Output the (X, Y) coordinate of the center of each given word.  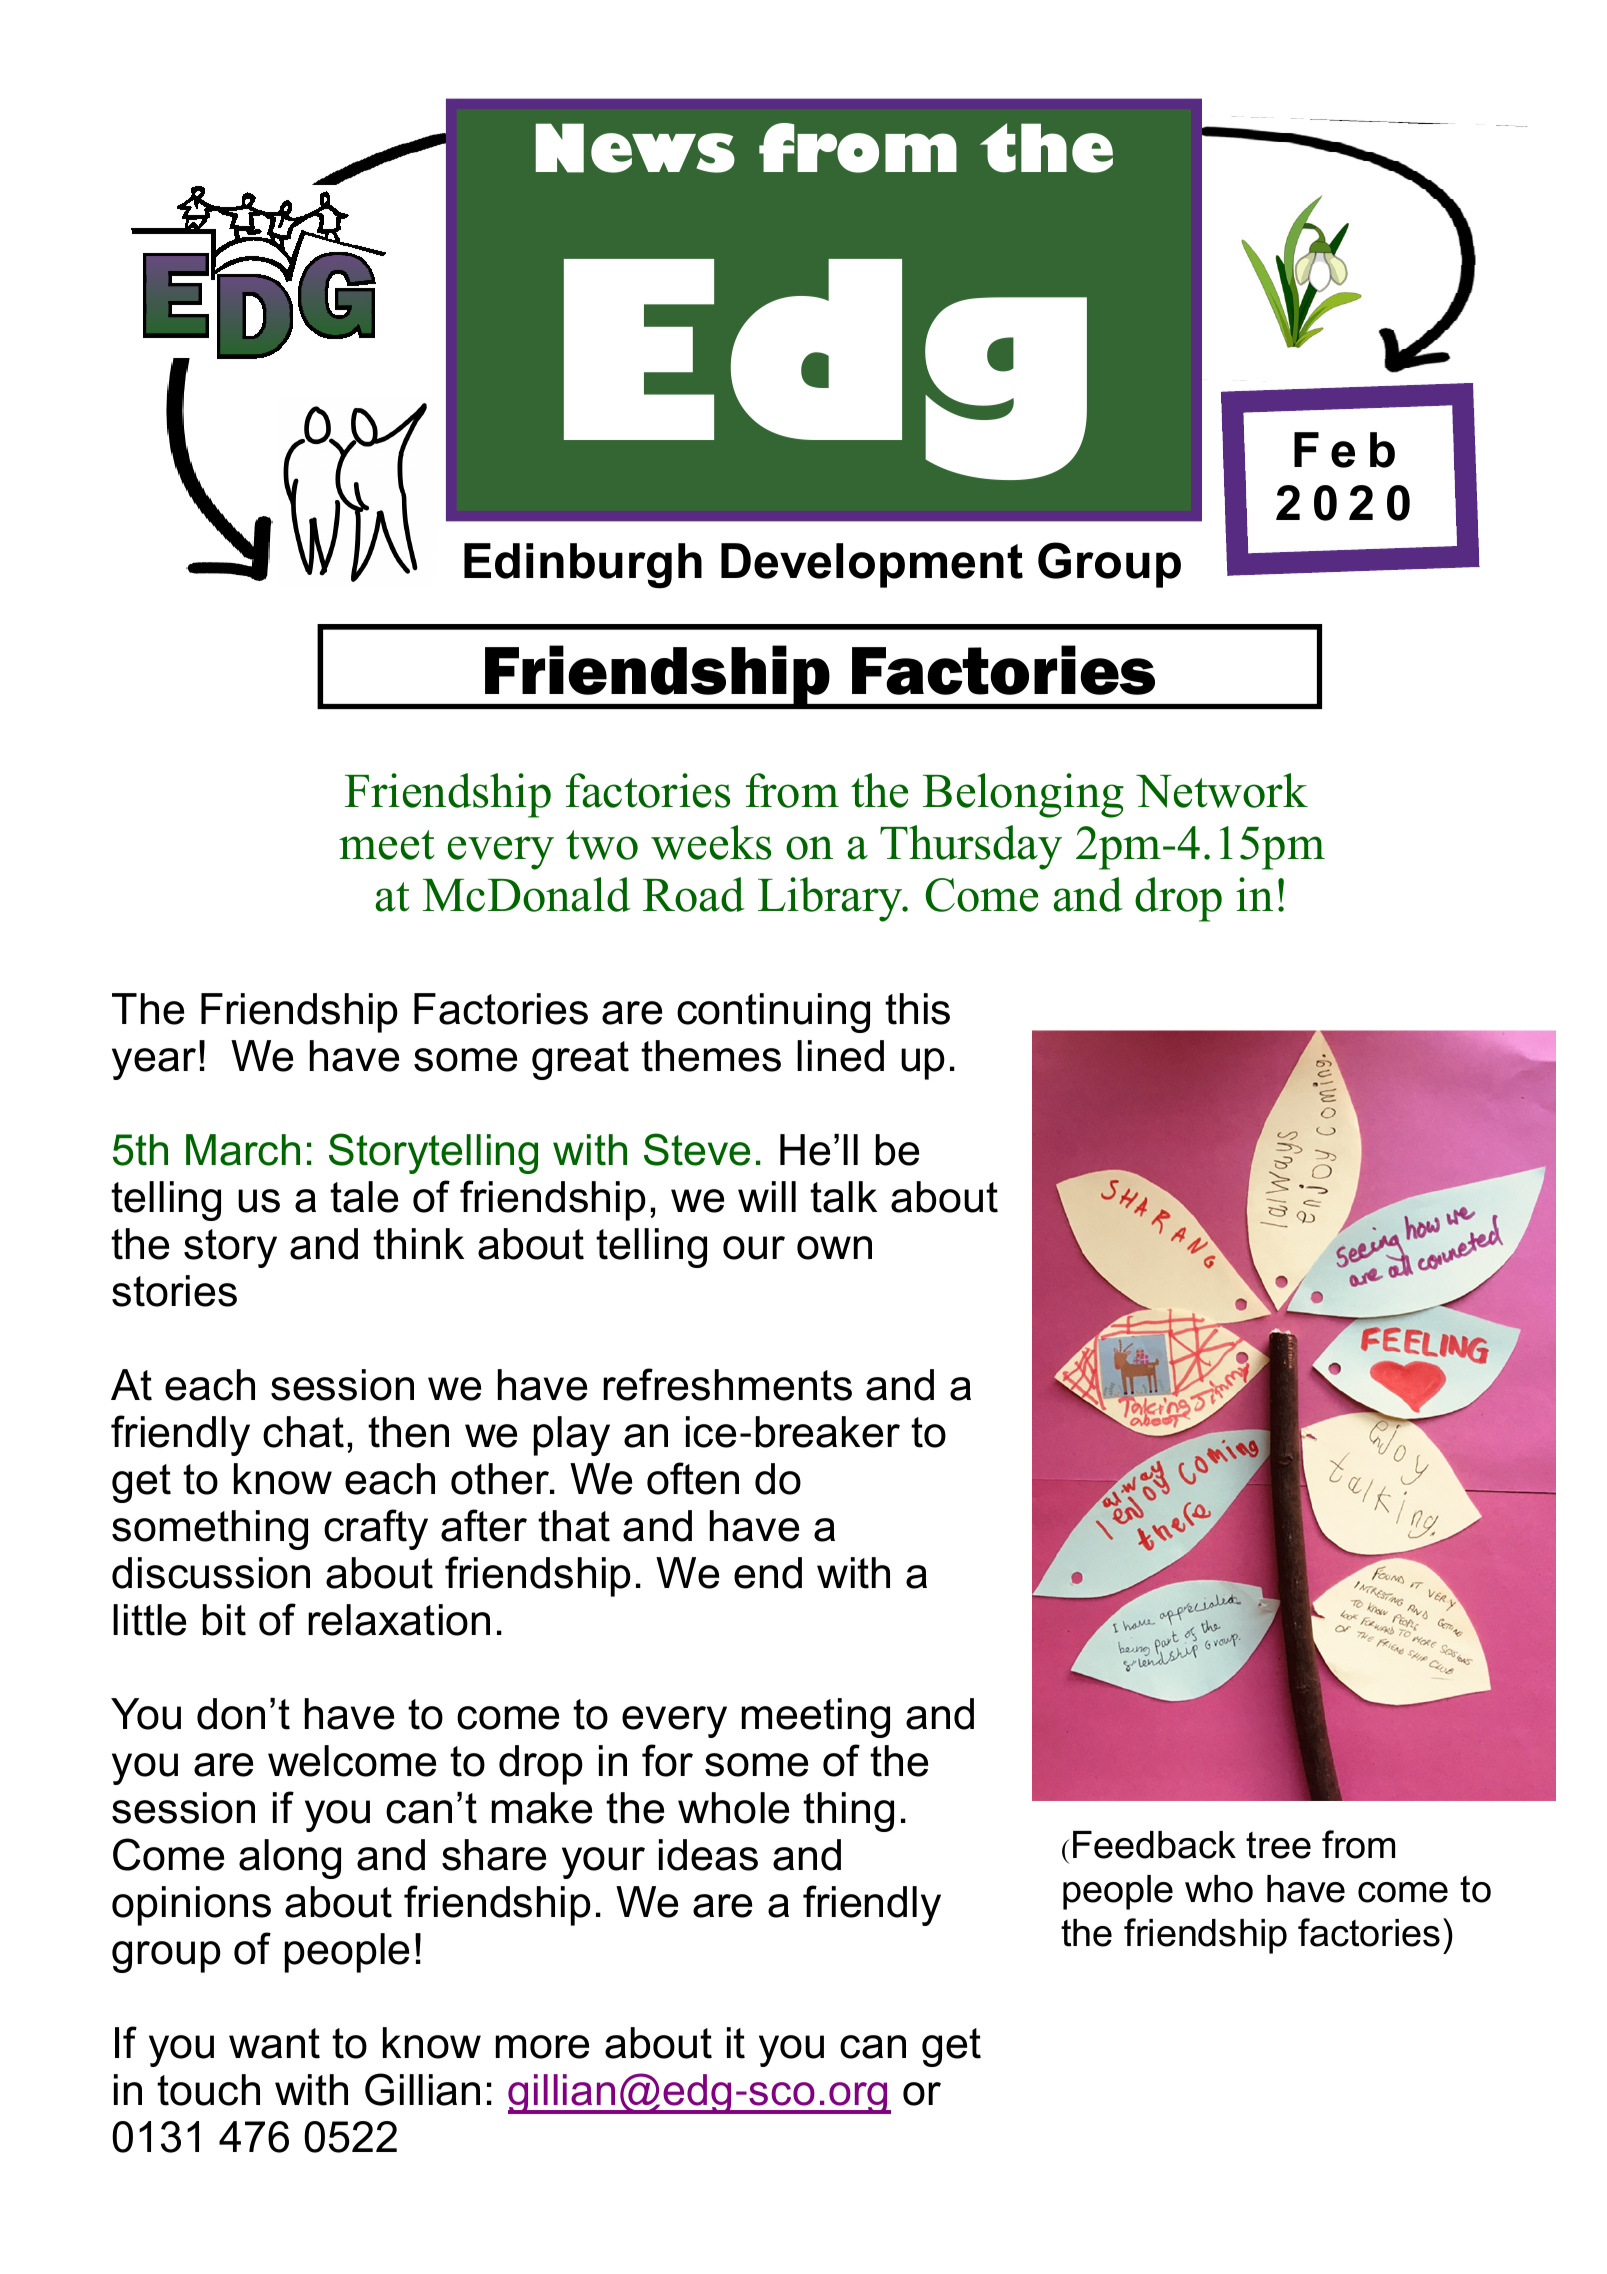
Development (872, 565)
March (243, 1150)
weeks (711, 842)
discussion (211, 1573)
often (693, 1478)
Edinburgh (583, 566)
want (274, 2043)
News (635, 148)
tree (1278, 1845)
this (917, 1009)
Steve (697, 1149)
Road (694, 894)
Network (1222, 790)
